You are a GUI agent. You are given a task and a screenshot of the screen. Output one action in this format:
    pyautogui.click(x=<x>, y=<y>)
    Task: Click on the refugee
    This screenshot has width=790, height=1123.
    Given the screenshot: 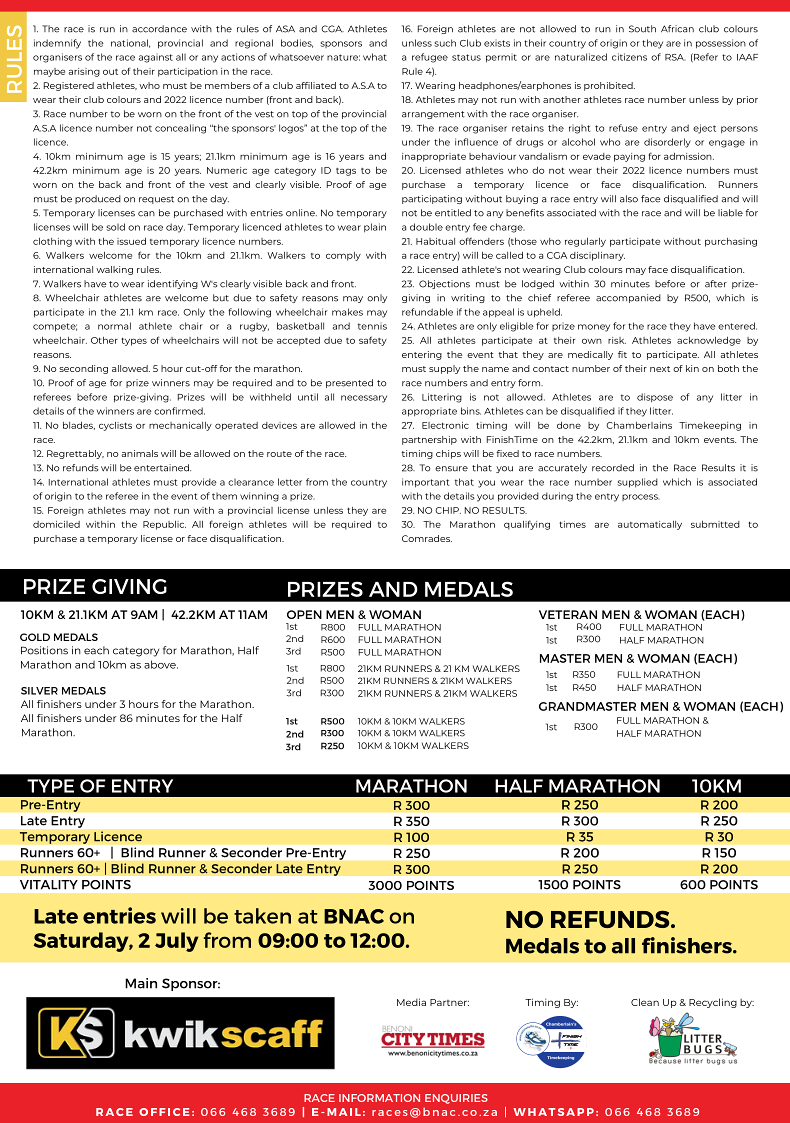 What is the action you would take?
    pyautogui.click(x=430, y=58)
